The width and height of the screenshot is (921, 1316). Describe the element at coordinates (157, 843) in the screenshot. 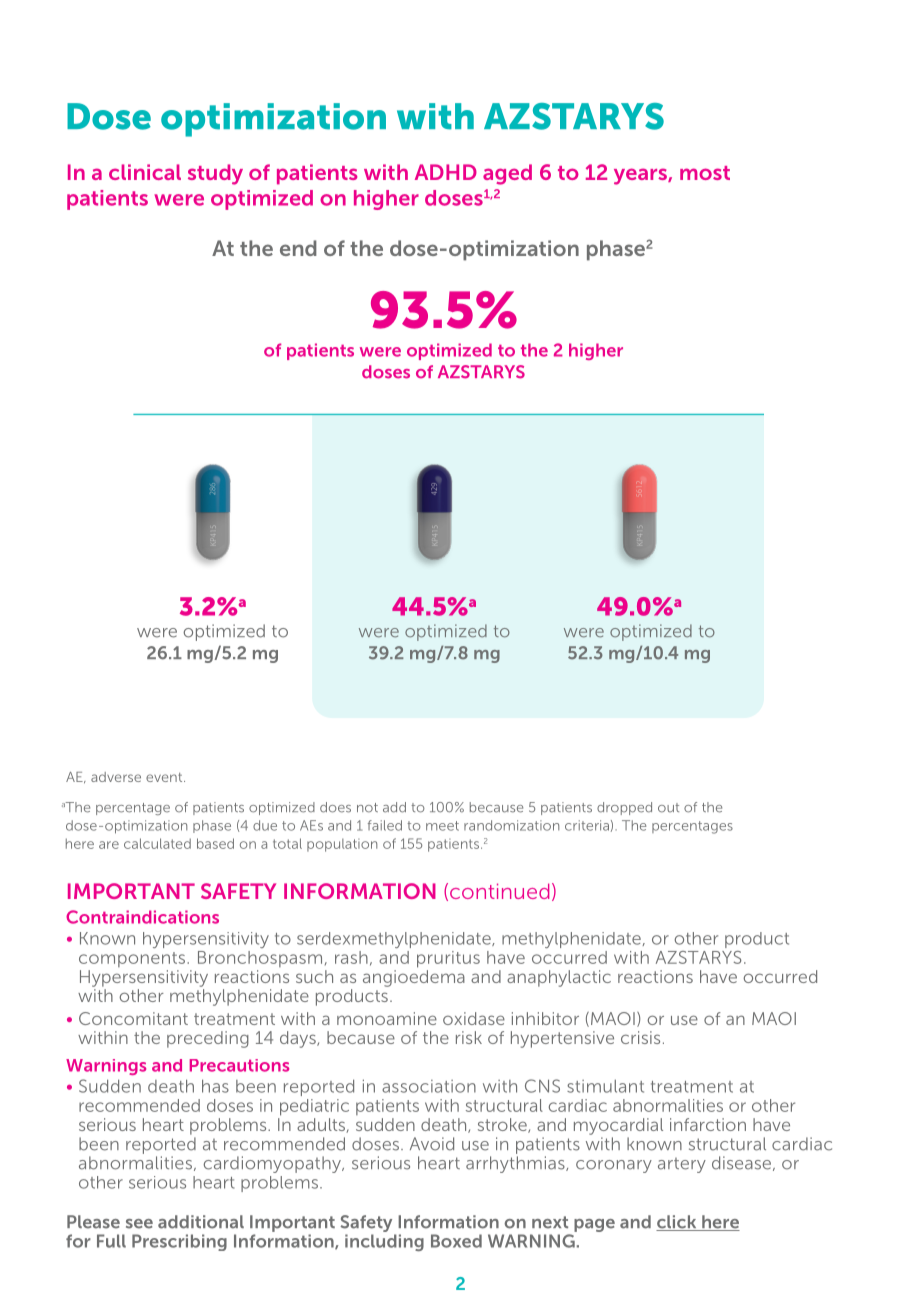

I see `calculated` at that location.
